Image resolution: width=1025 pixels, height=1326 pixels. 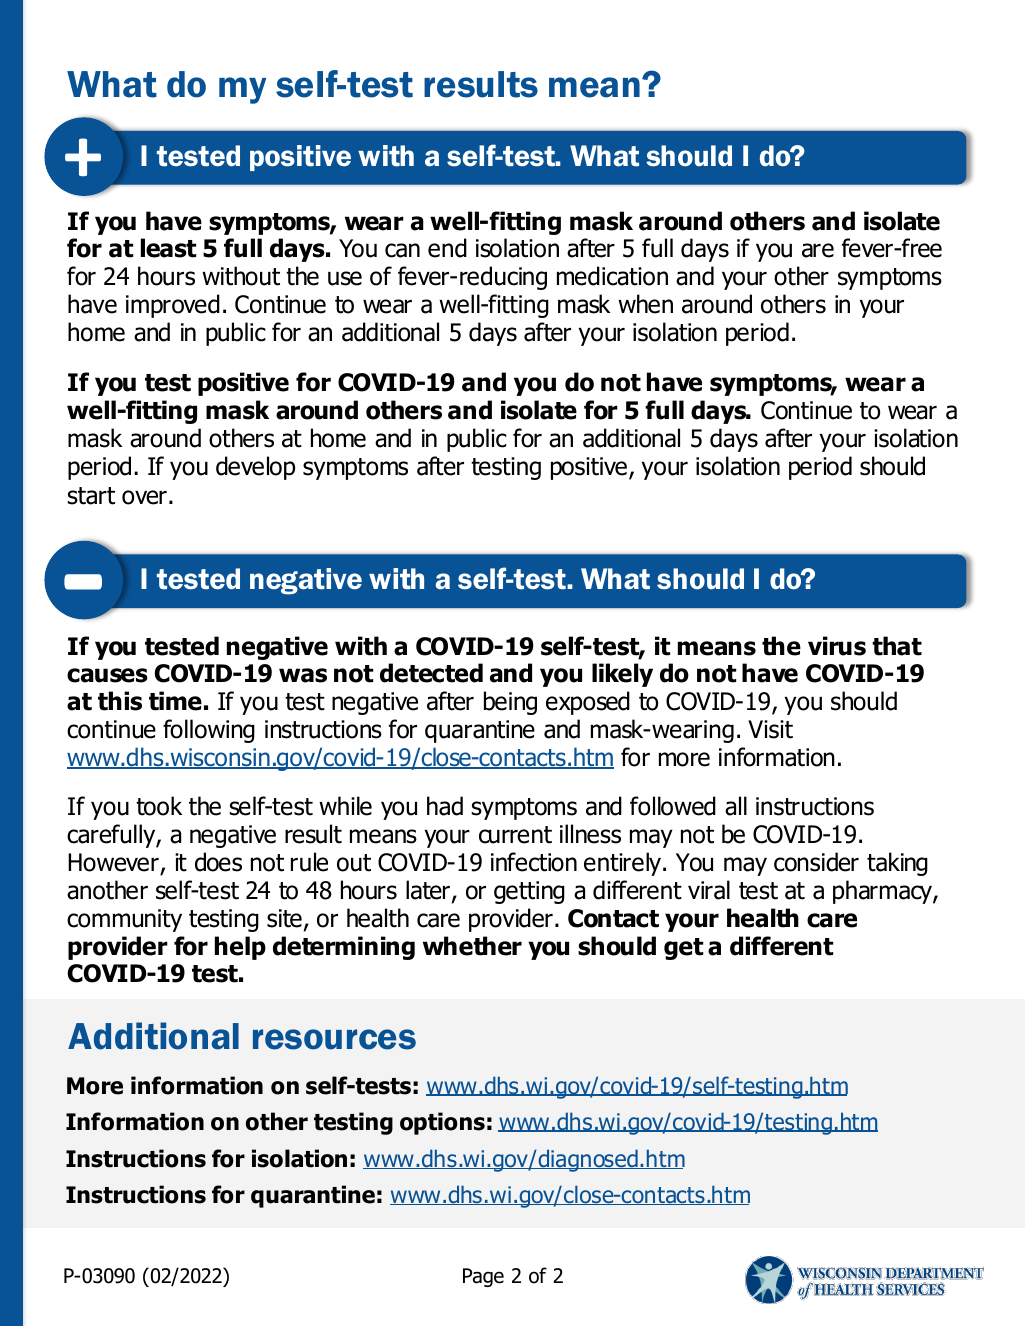 I want to click on detected, so click(x=431, y=673).
